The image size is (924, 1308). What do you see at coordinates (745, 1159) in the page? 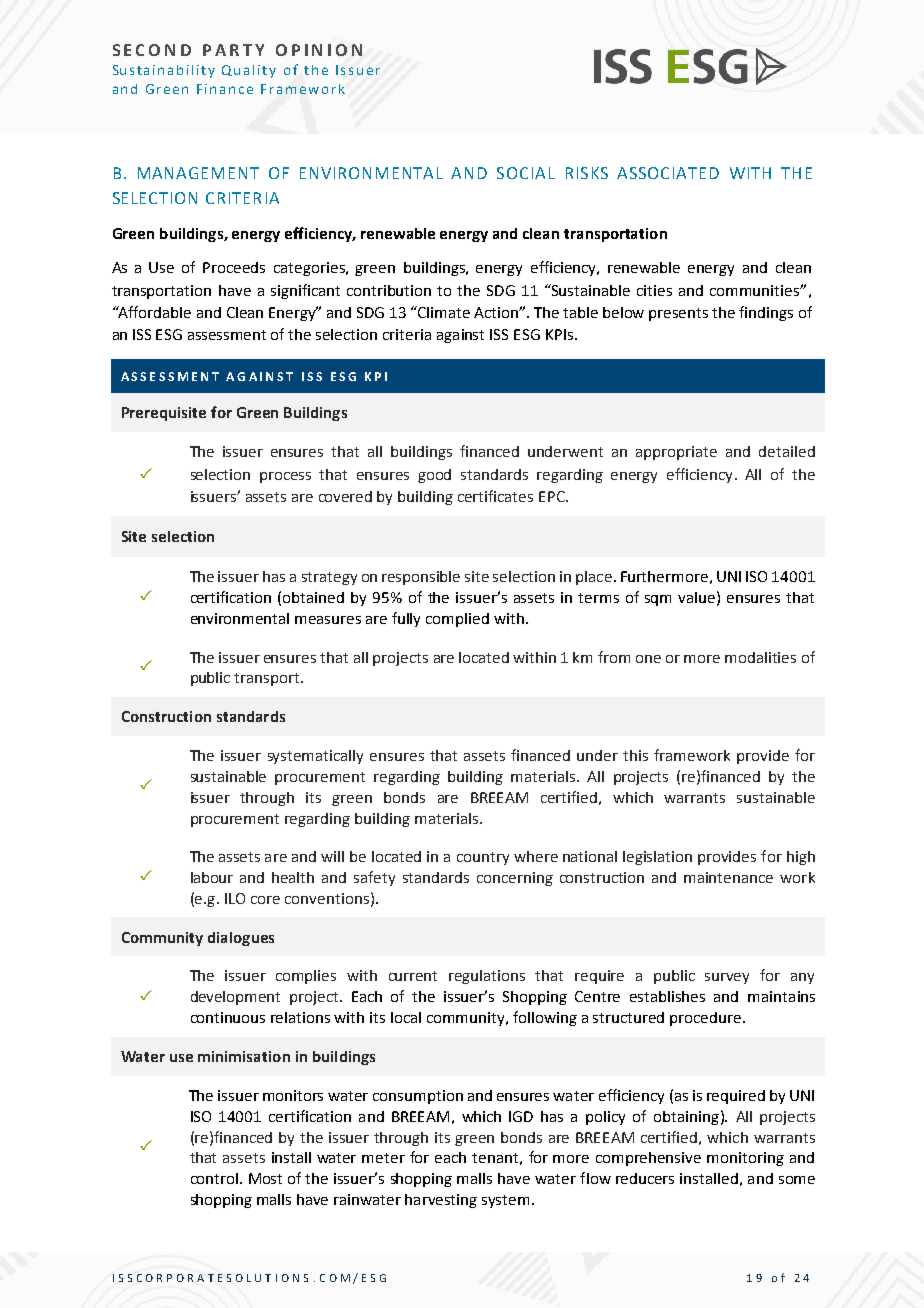
I see `monitoring` at bounding box center [745, 1159].
